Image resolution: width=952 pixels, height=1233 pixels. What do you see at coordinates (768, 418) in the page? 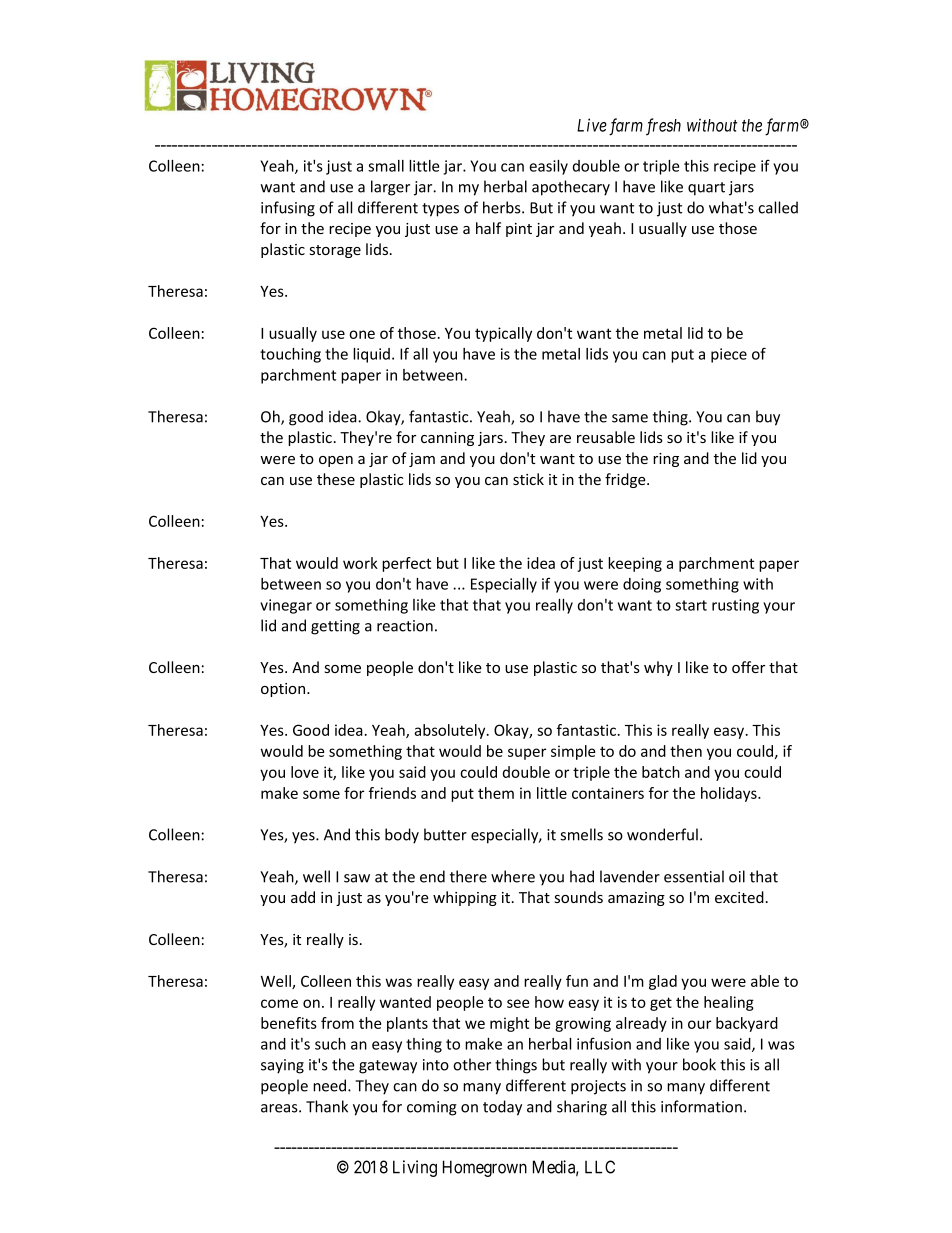
I see `buy` at bounding box center [768, 418].
